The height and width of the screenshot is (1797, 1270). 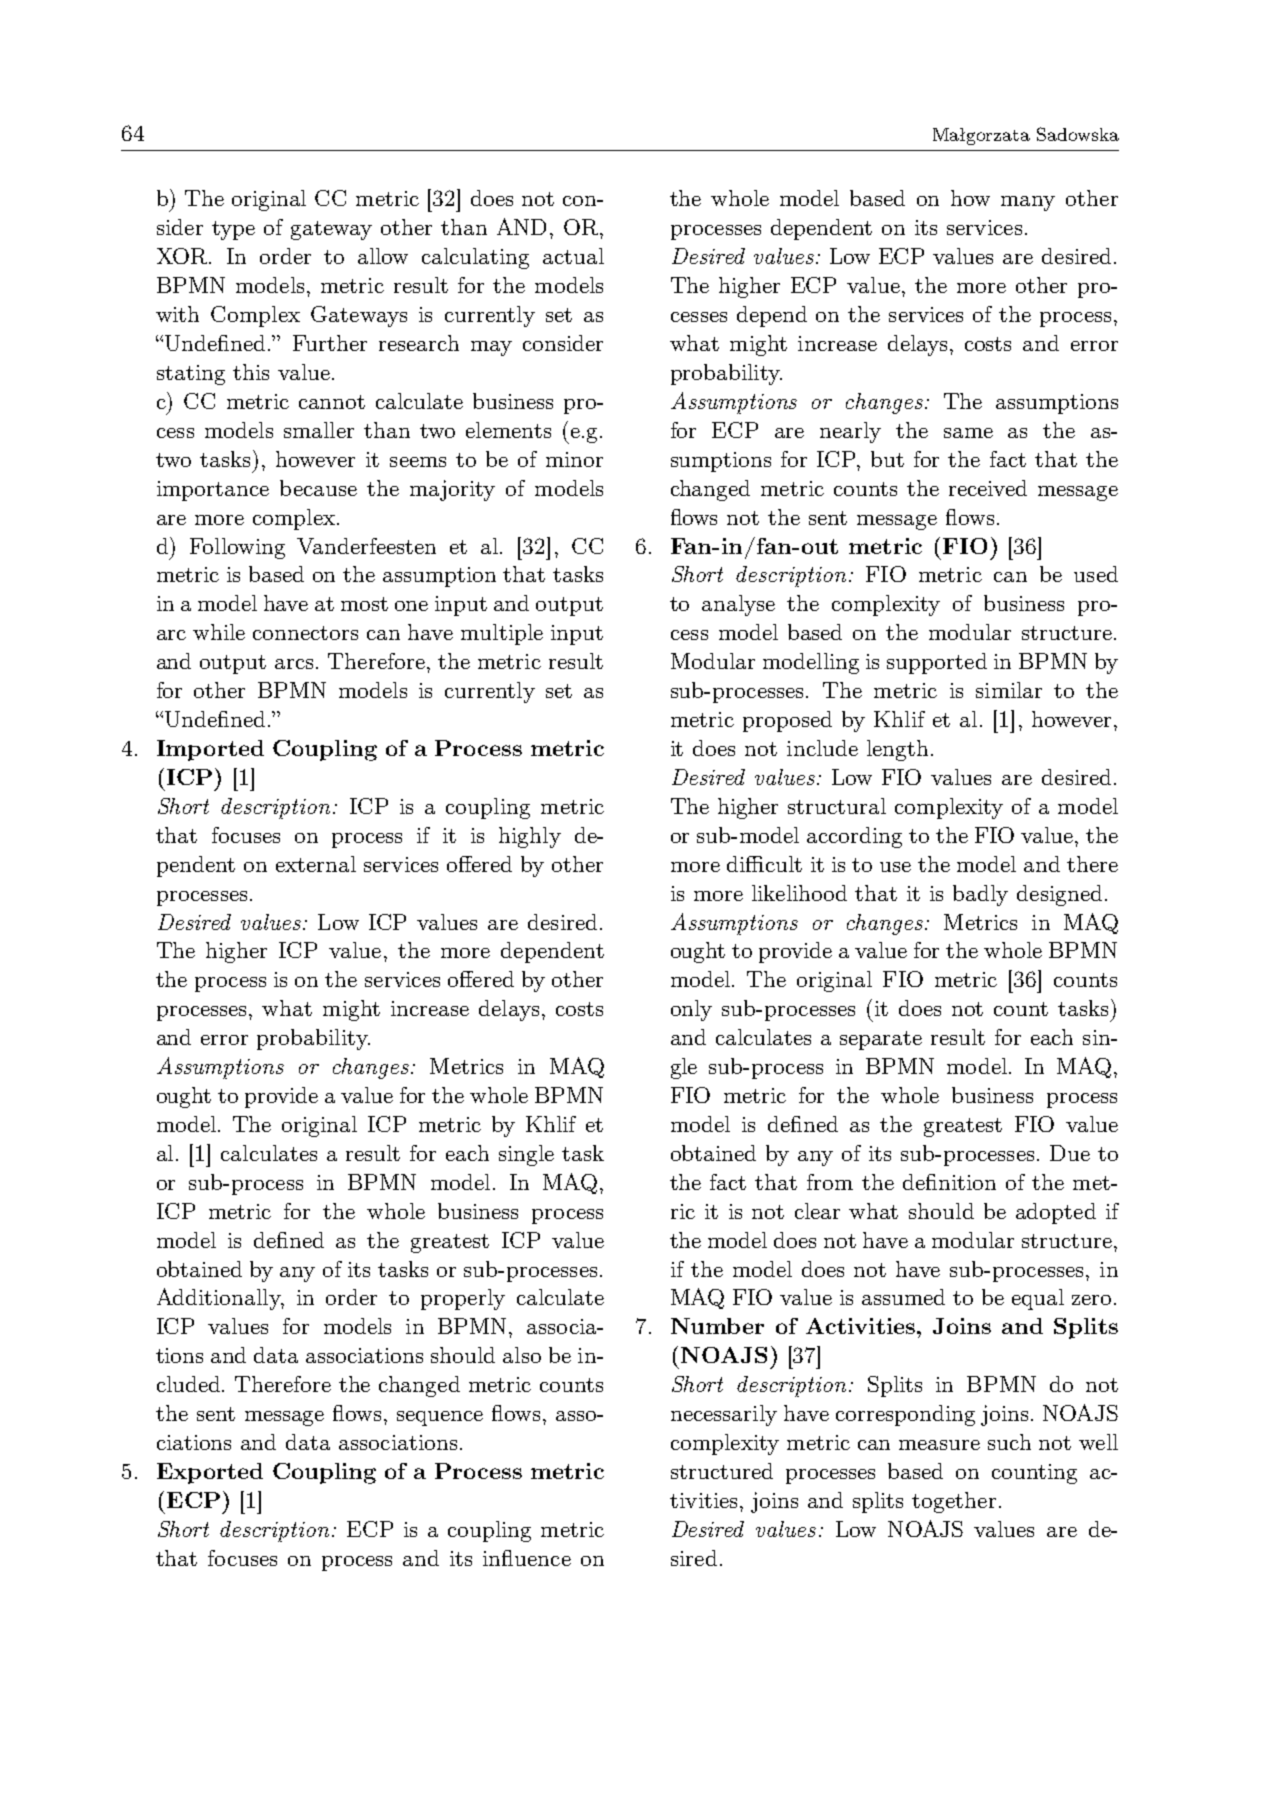 I want to click on external, so click(x=316, y=864).
